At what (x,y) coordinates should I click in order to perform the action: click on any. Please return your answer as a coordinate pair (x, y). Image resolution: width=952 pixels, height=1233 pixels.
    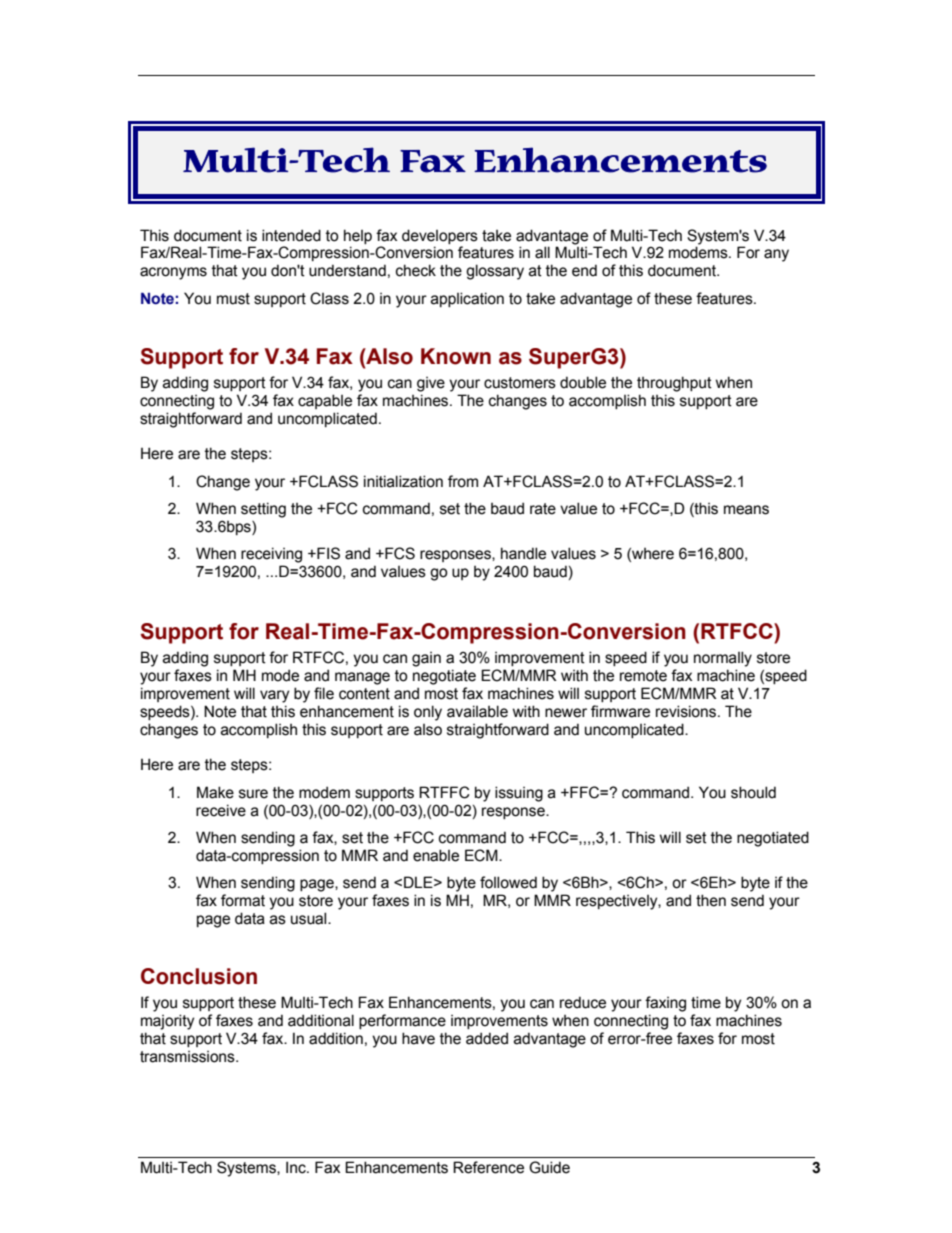
    Looking at the image, I should click on (776, 255).
